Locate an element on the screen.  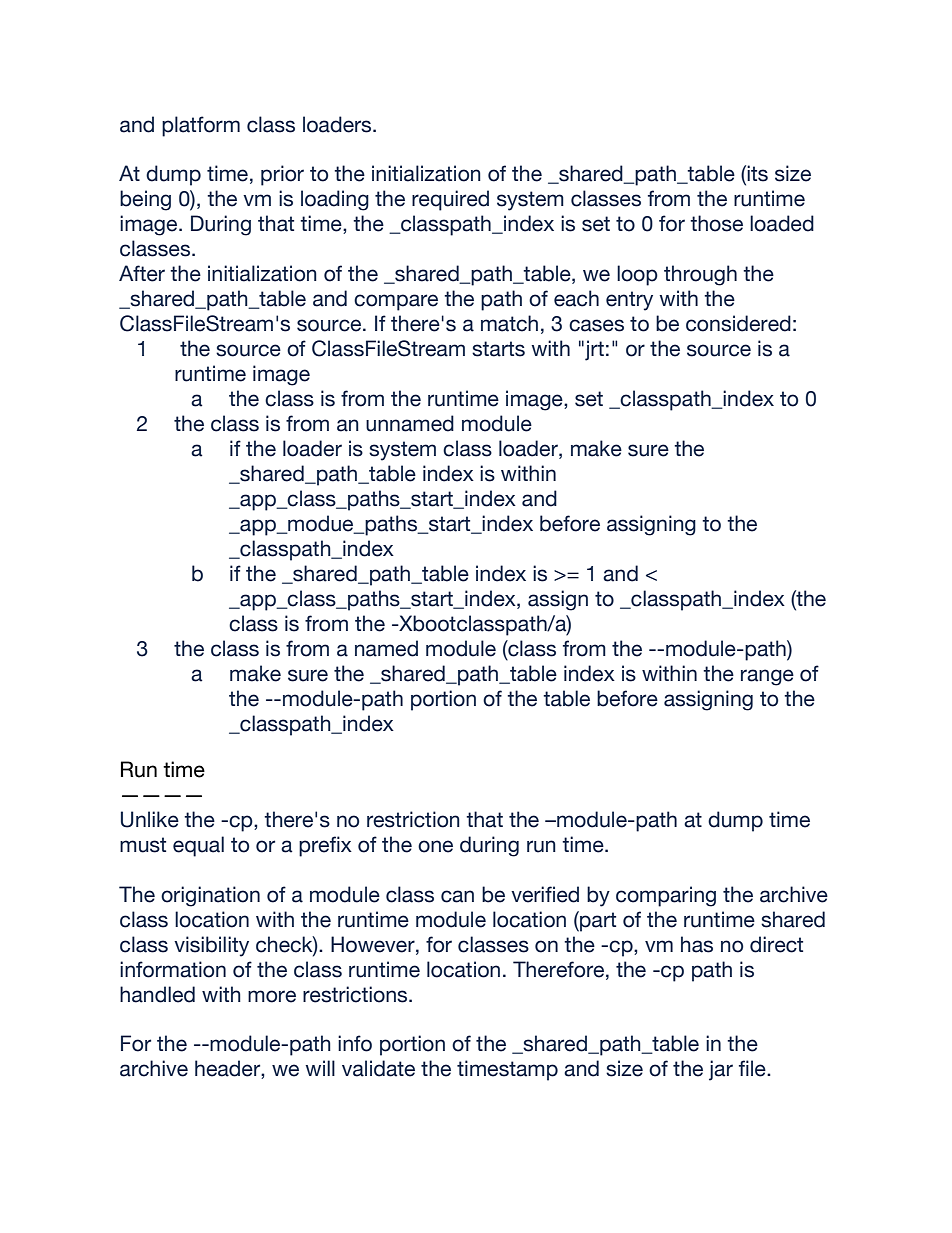
can is located at coordinates (457, 896).
